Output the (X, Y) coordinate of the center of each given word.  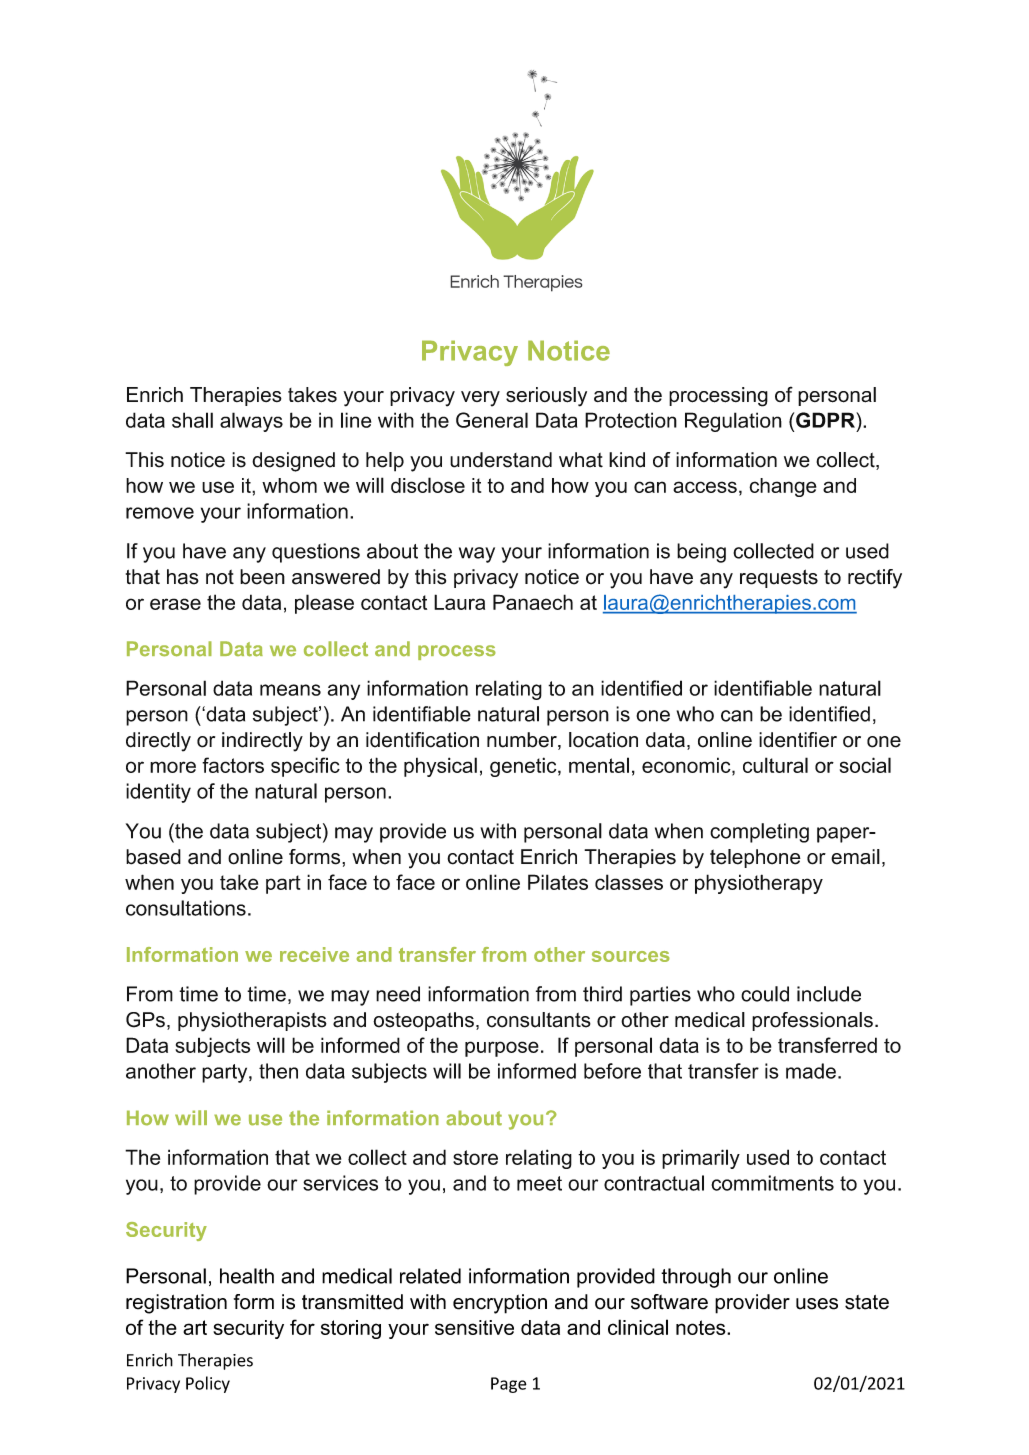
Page (509, 1385)
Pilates (558, 882)
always (251, 422)
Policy (208, 1384)
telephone (755, 858)
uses (817, 1304)
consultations (186, 908)
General (492, 420)
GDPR (826, 420)
